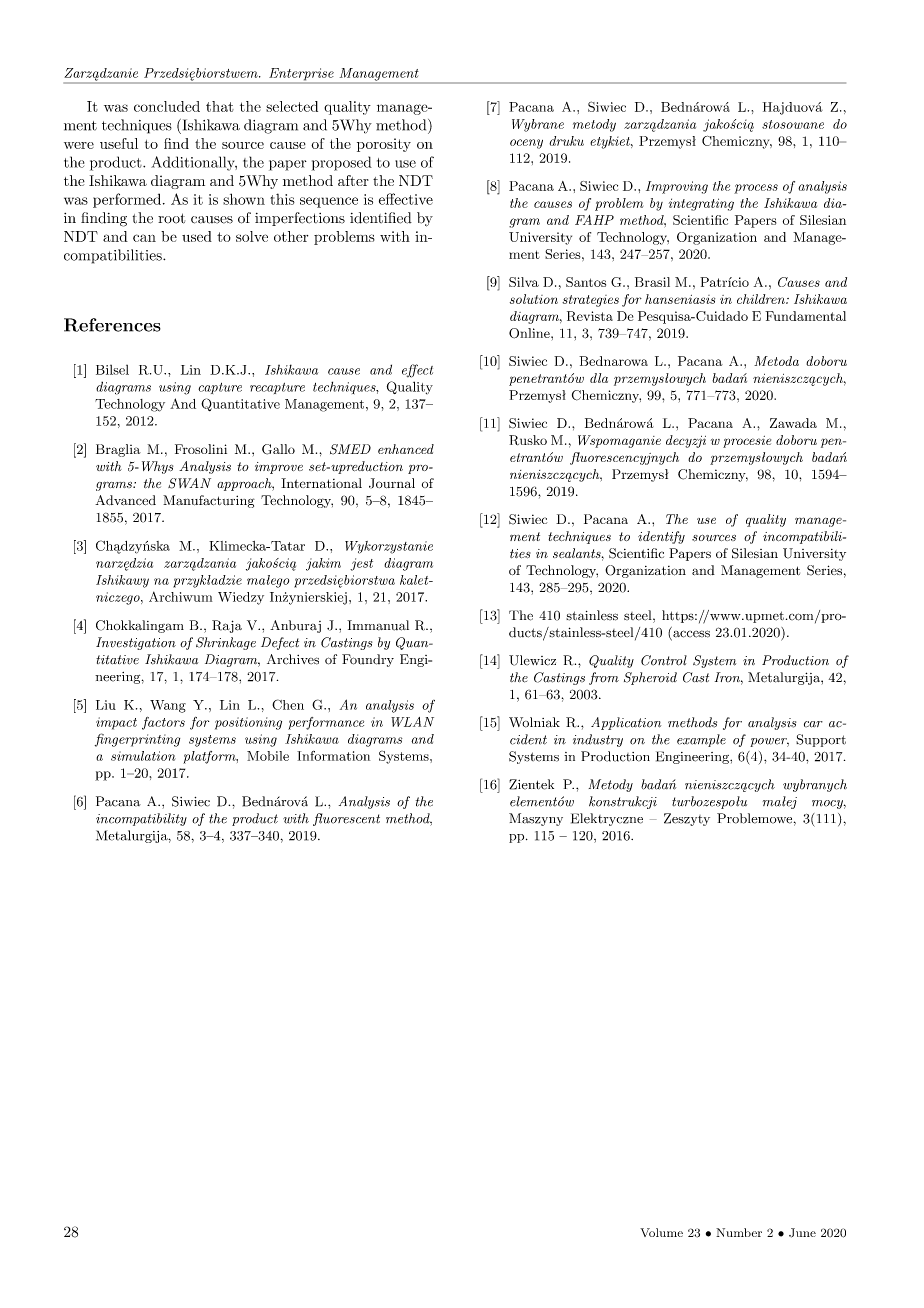  What do you see at coordinates (756, 189) in the document?
I see `process` at bounding box center [756, 189].
